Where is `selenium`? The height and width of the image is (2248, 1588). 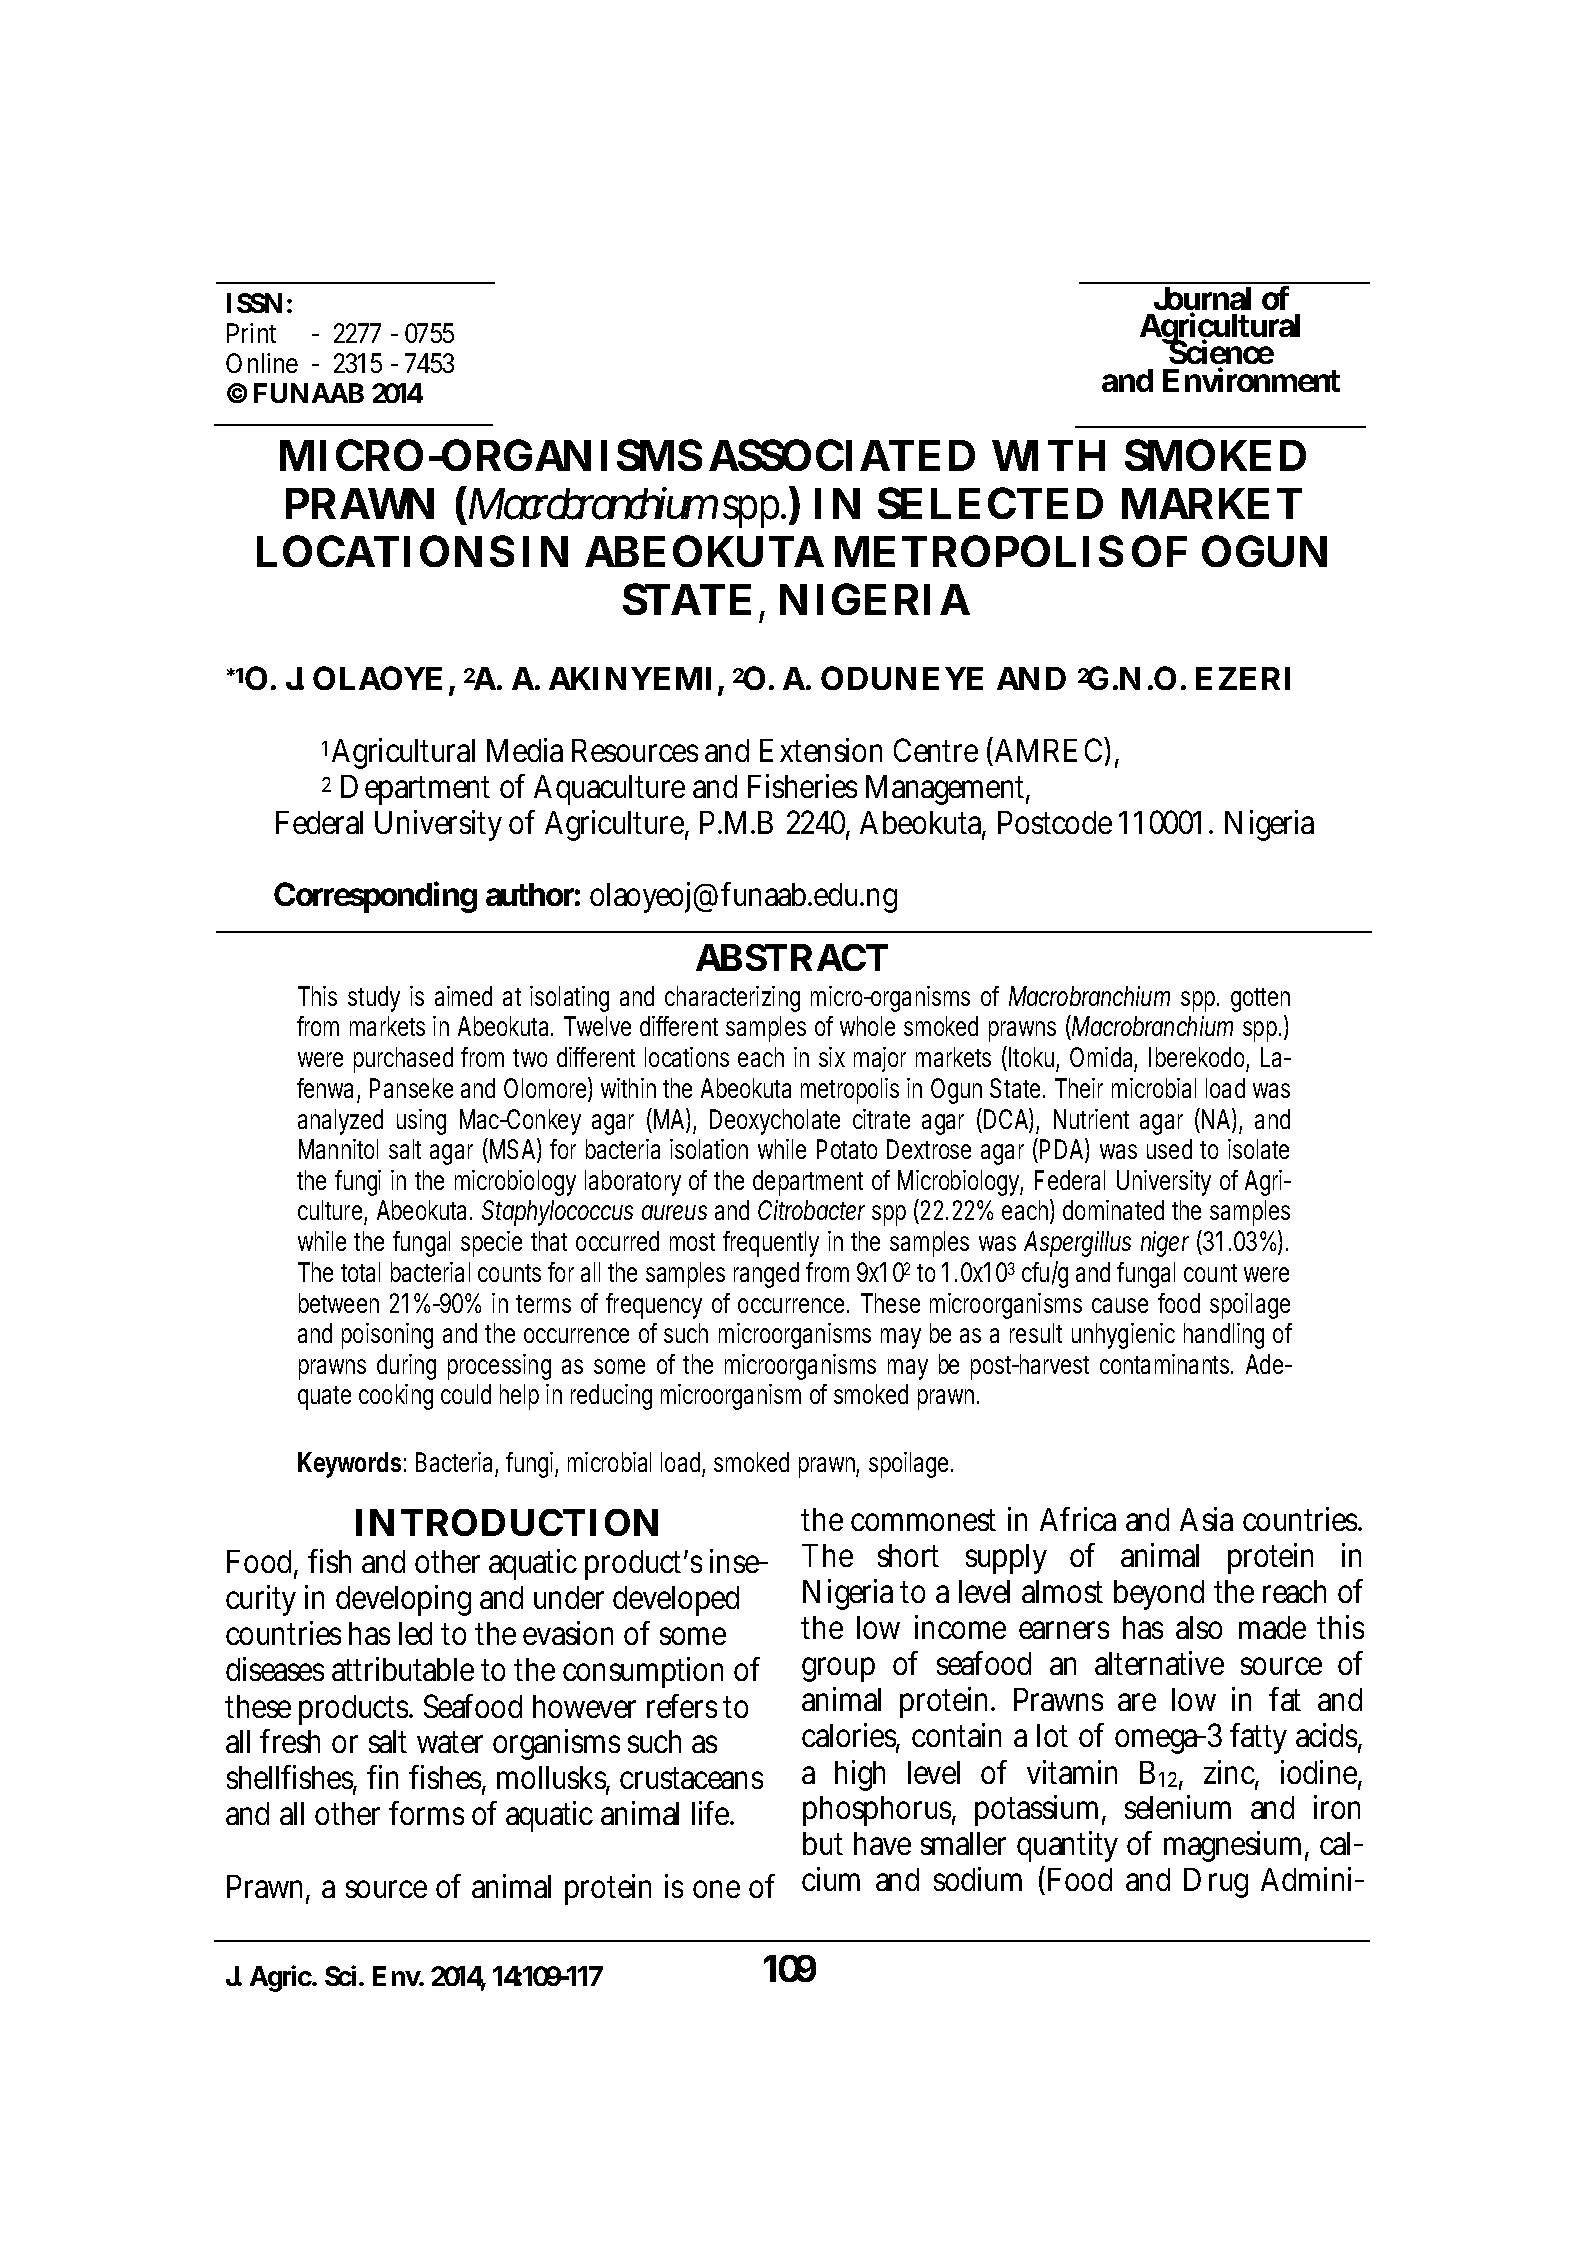 selenium is located at coordinates (1178, 1807).
